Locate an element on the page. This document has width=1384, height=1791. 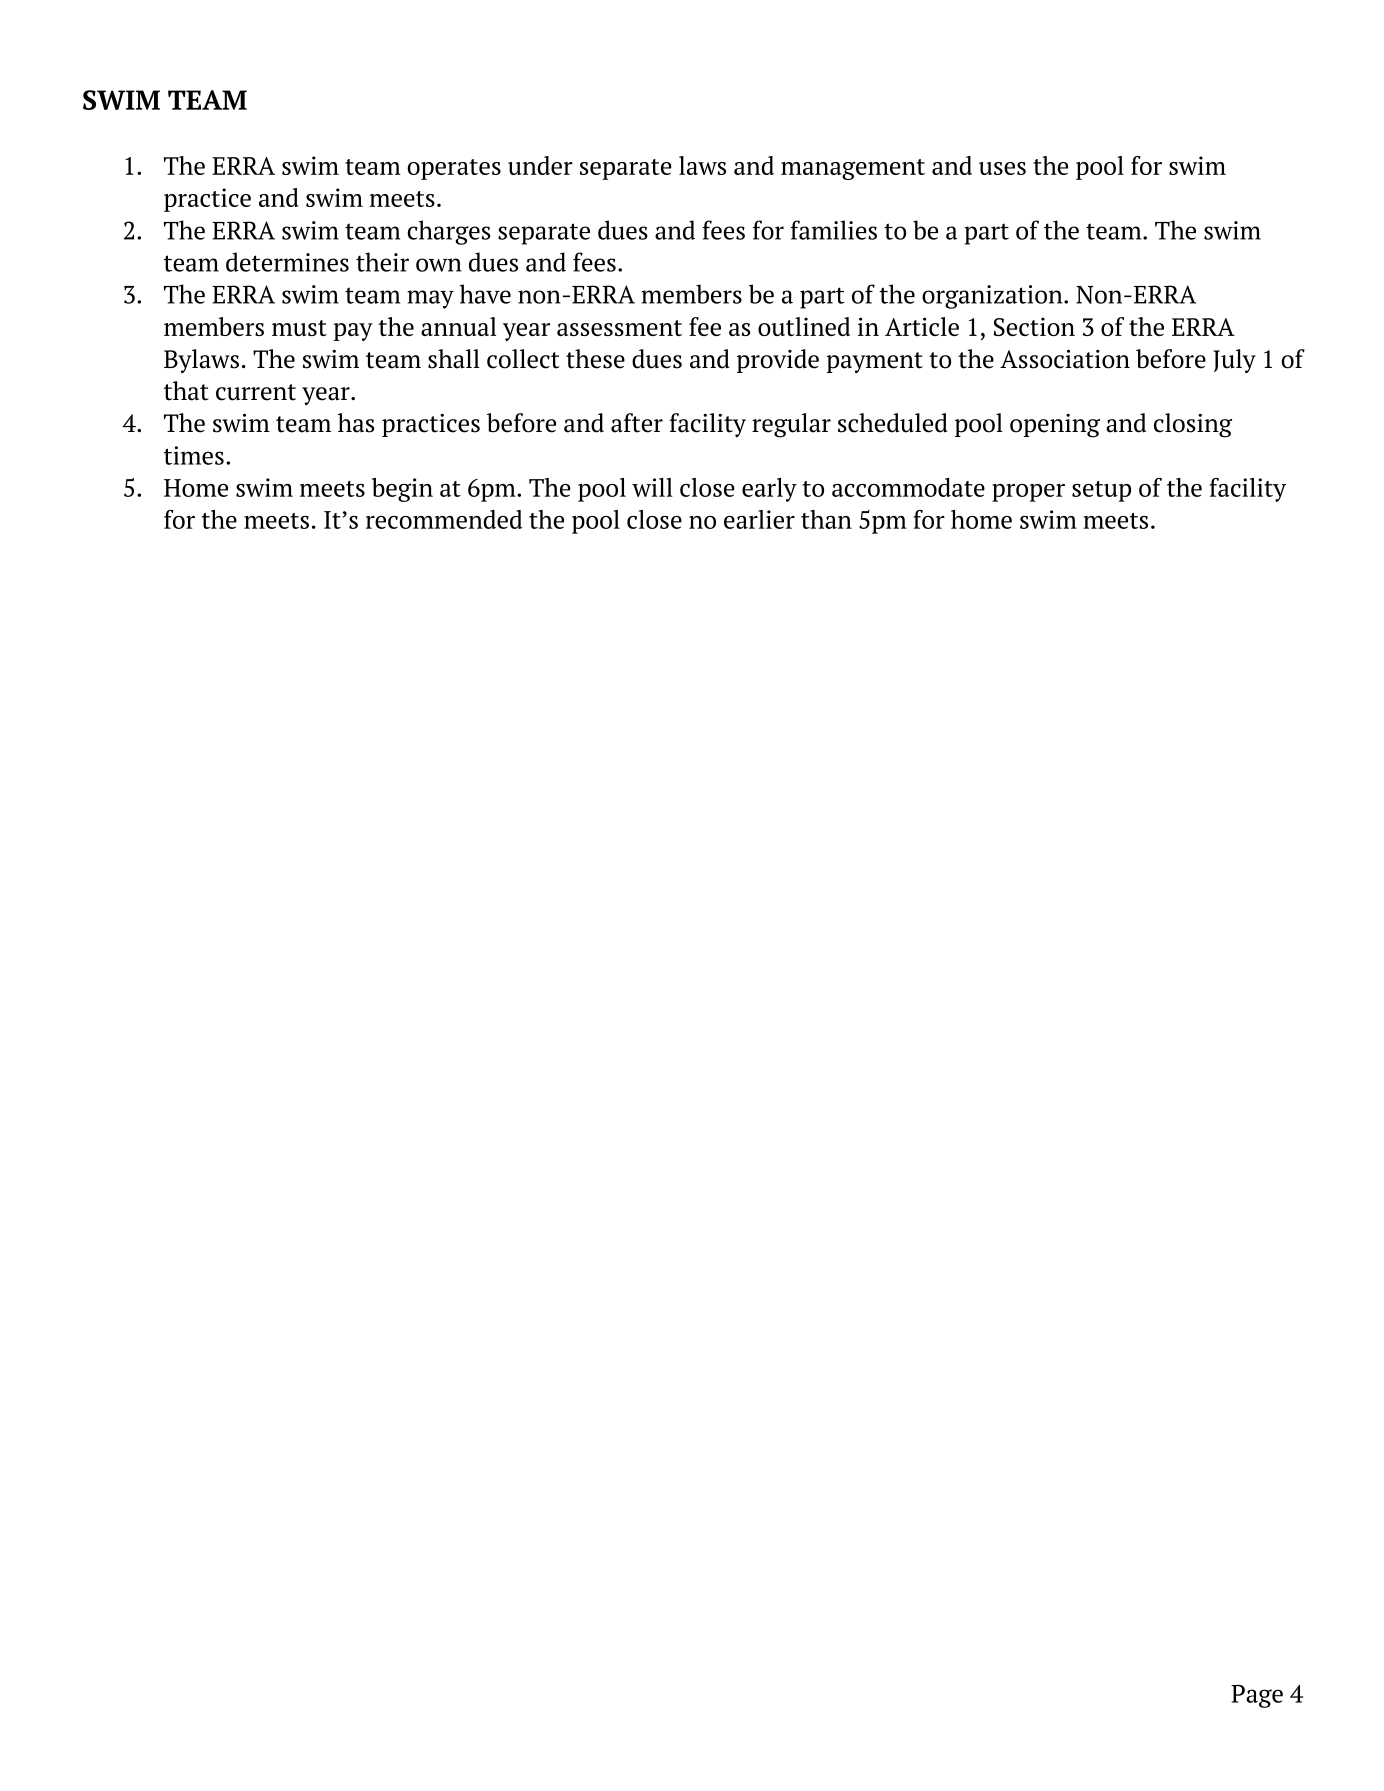
recommended is located at coordinates (444, 519).
